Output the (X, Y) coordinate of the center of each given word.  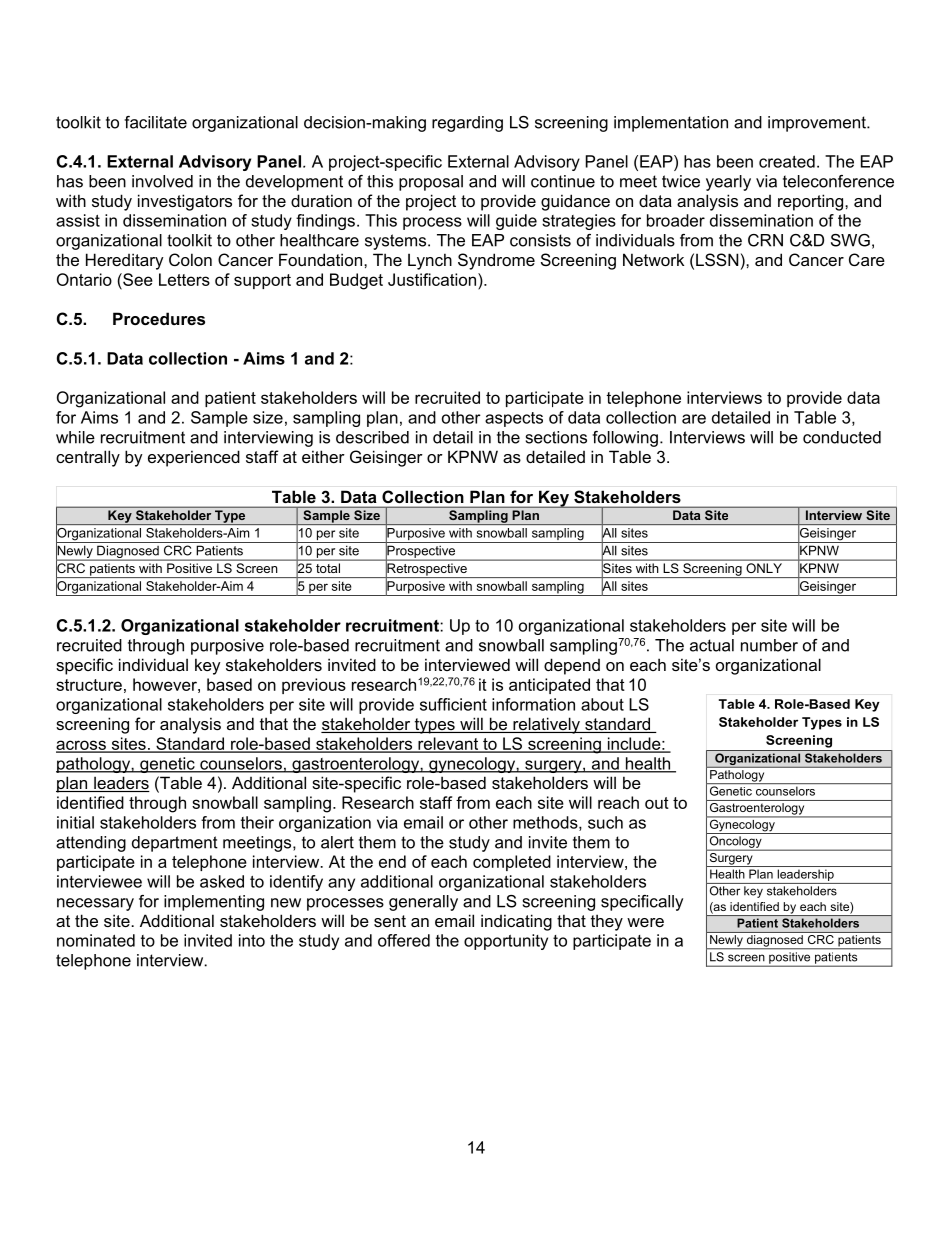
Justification (433, 279)
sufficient (453, 704)
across (82, 746)
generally (423, 903)
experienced (194, 458)
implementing (214, 903)
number (769, 645)
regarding (467, 124)
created (787, 161)
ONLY (764, 568)
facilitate (155, 122)
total (328, 568)
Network (653, 259)
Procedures (159, 318)
